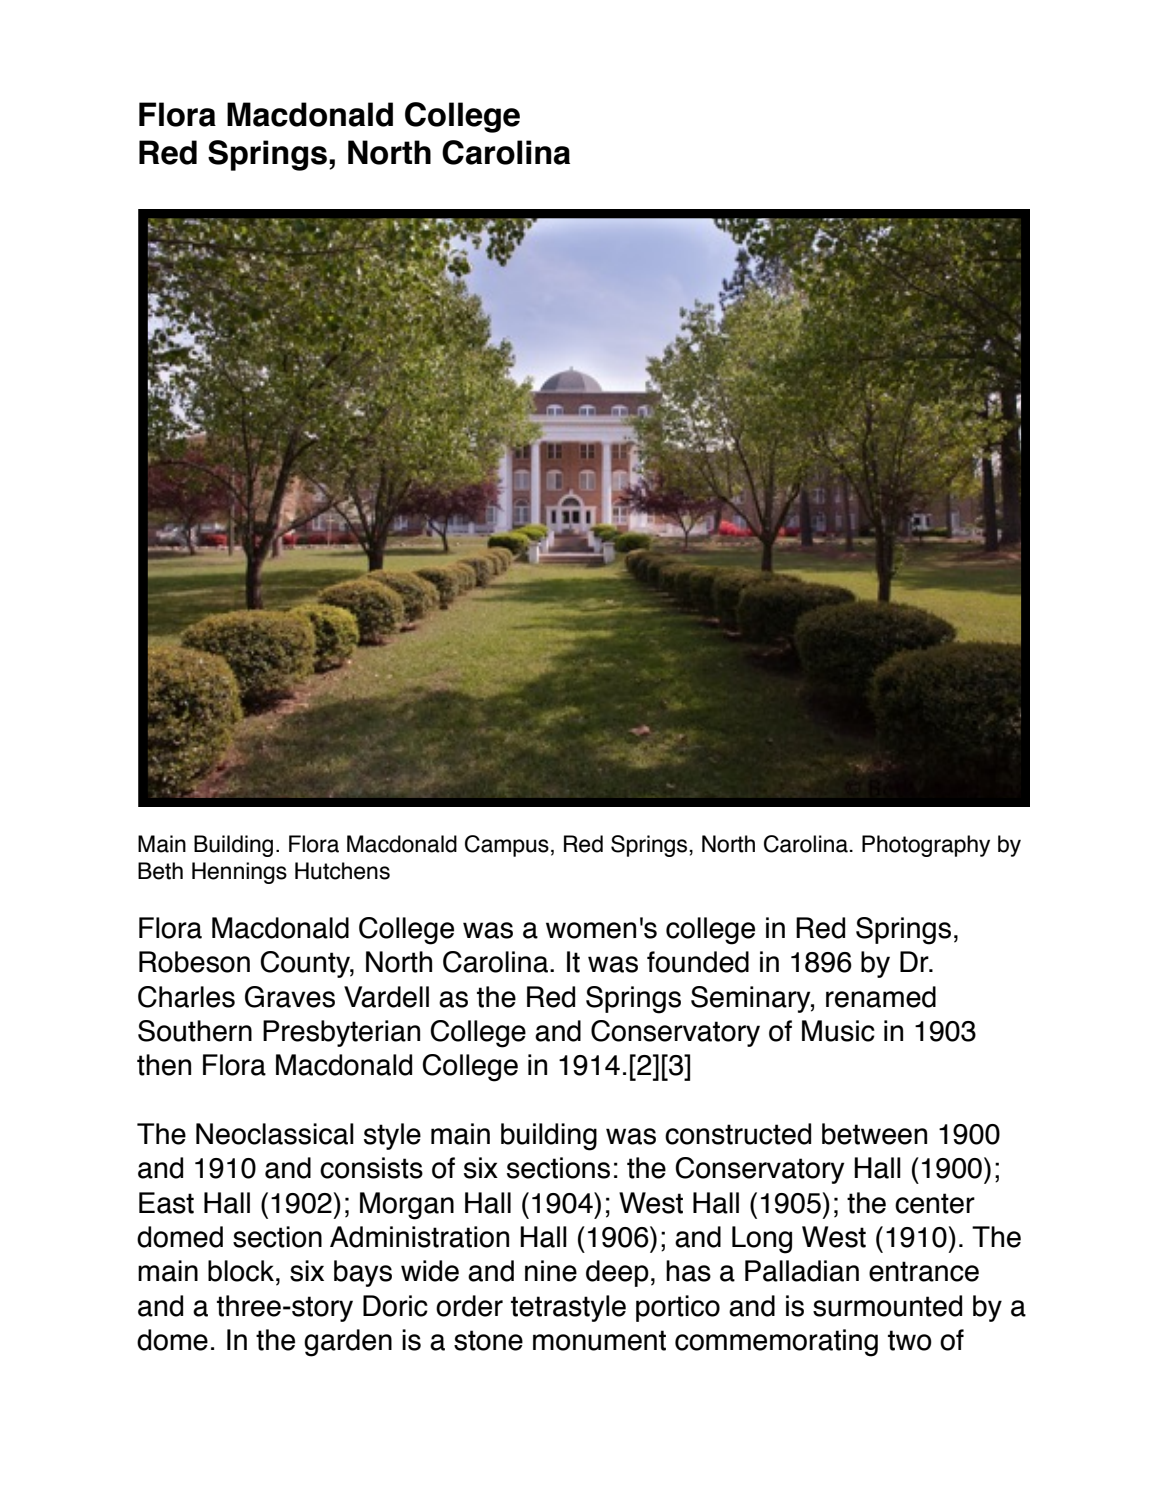 The image size is (1167, 1510). Describe the element at coordinates (874, 1134) in the image. I see `between` at that location.
